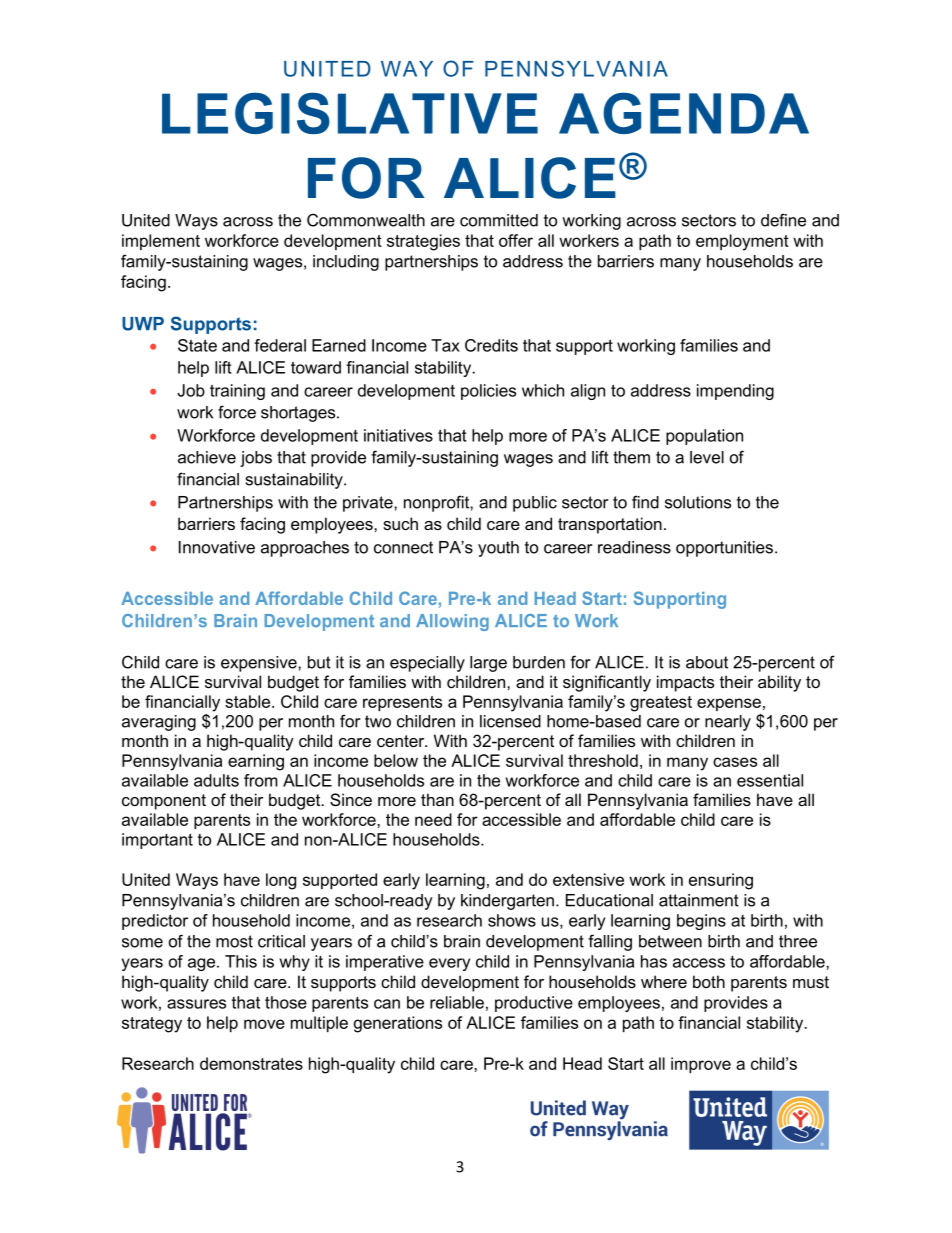 The width and height of the document is (952, 1233). I want to click on need, so click(433, 819).
